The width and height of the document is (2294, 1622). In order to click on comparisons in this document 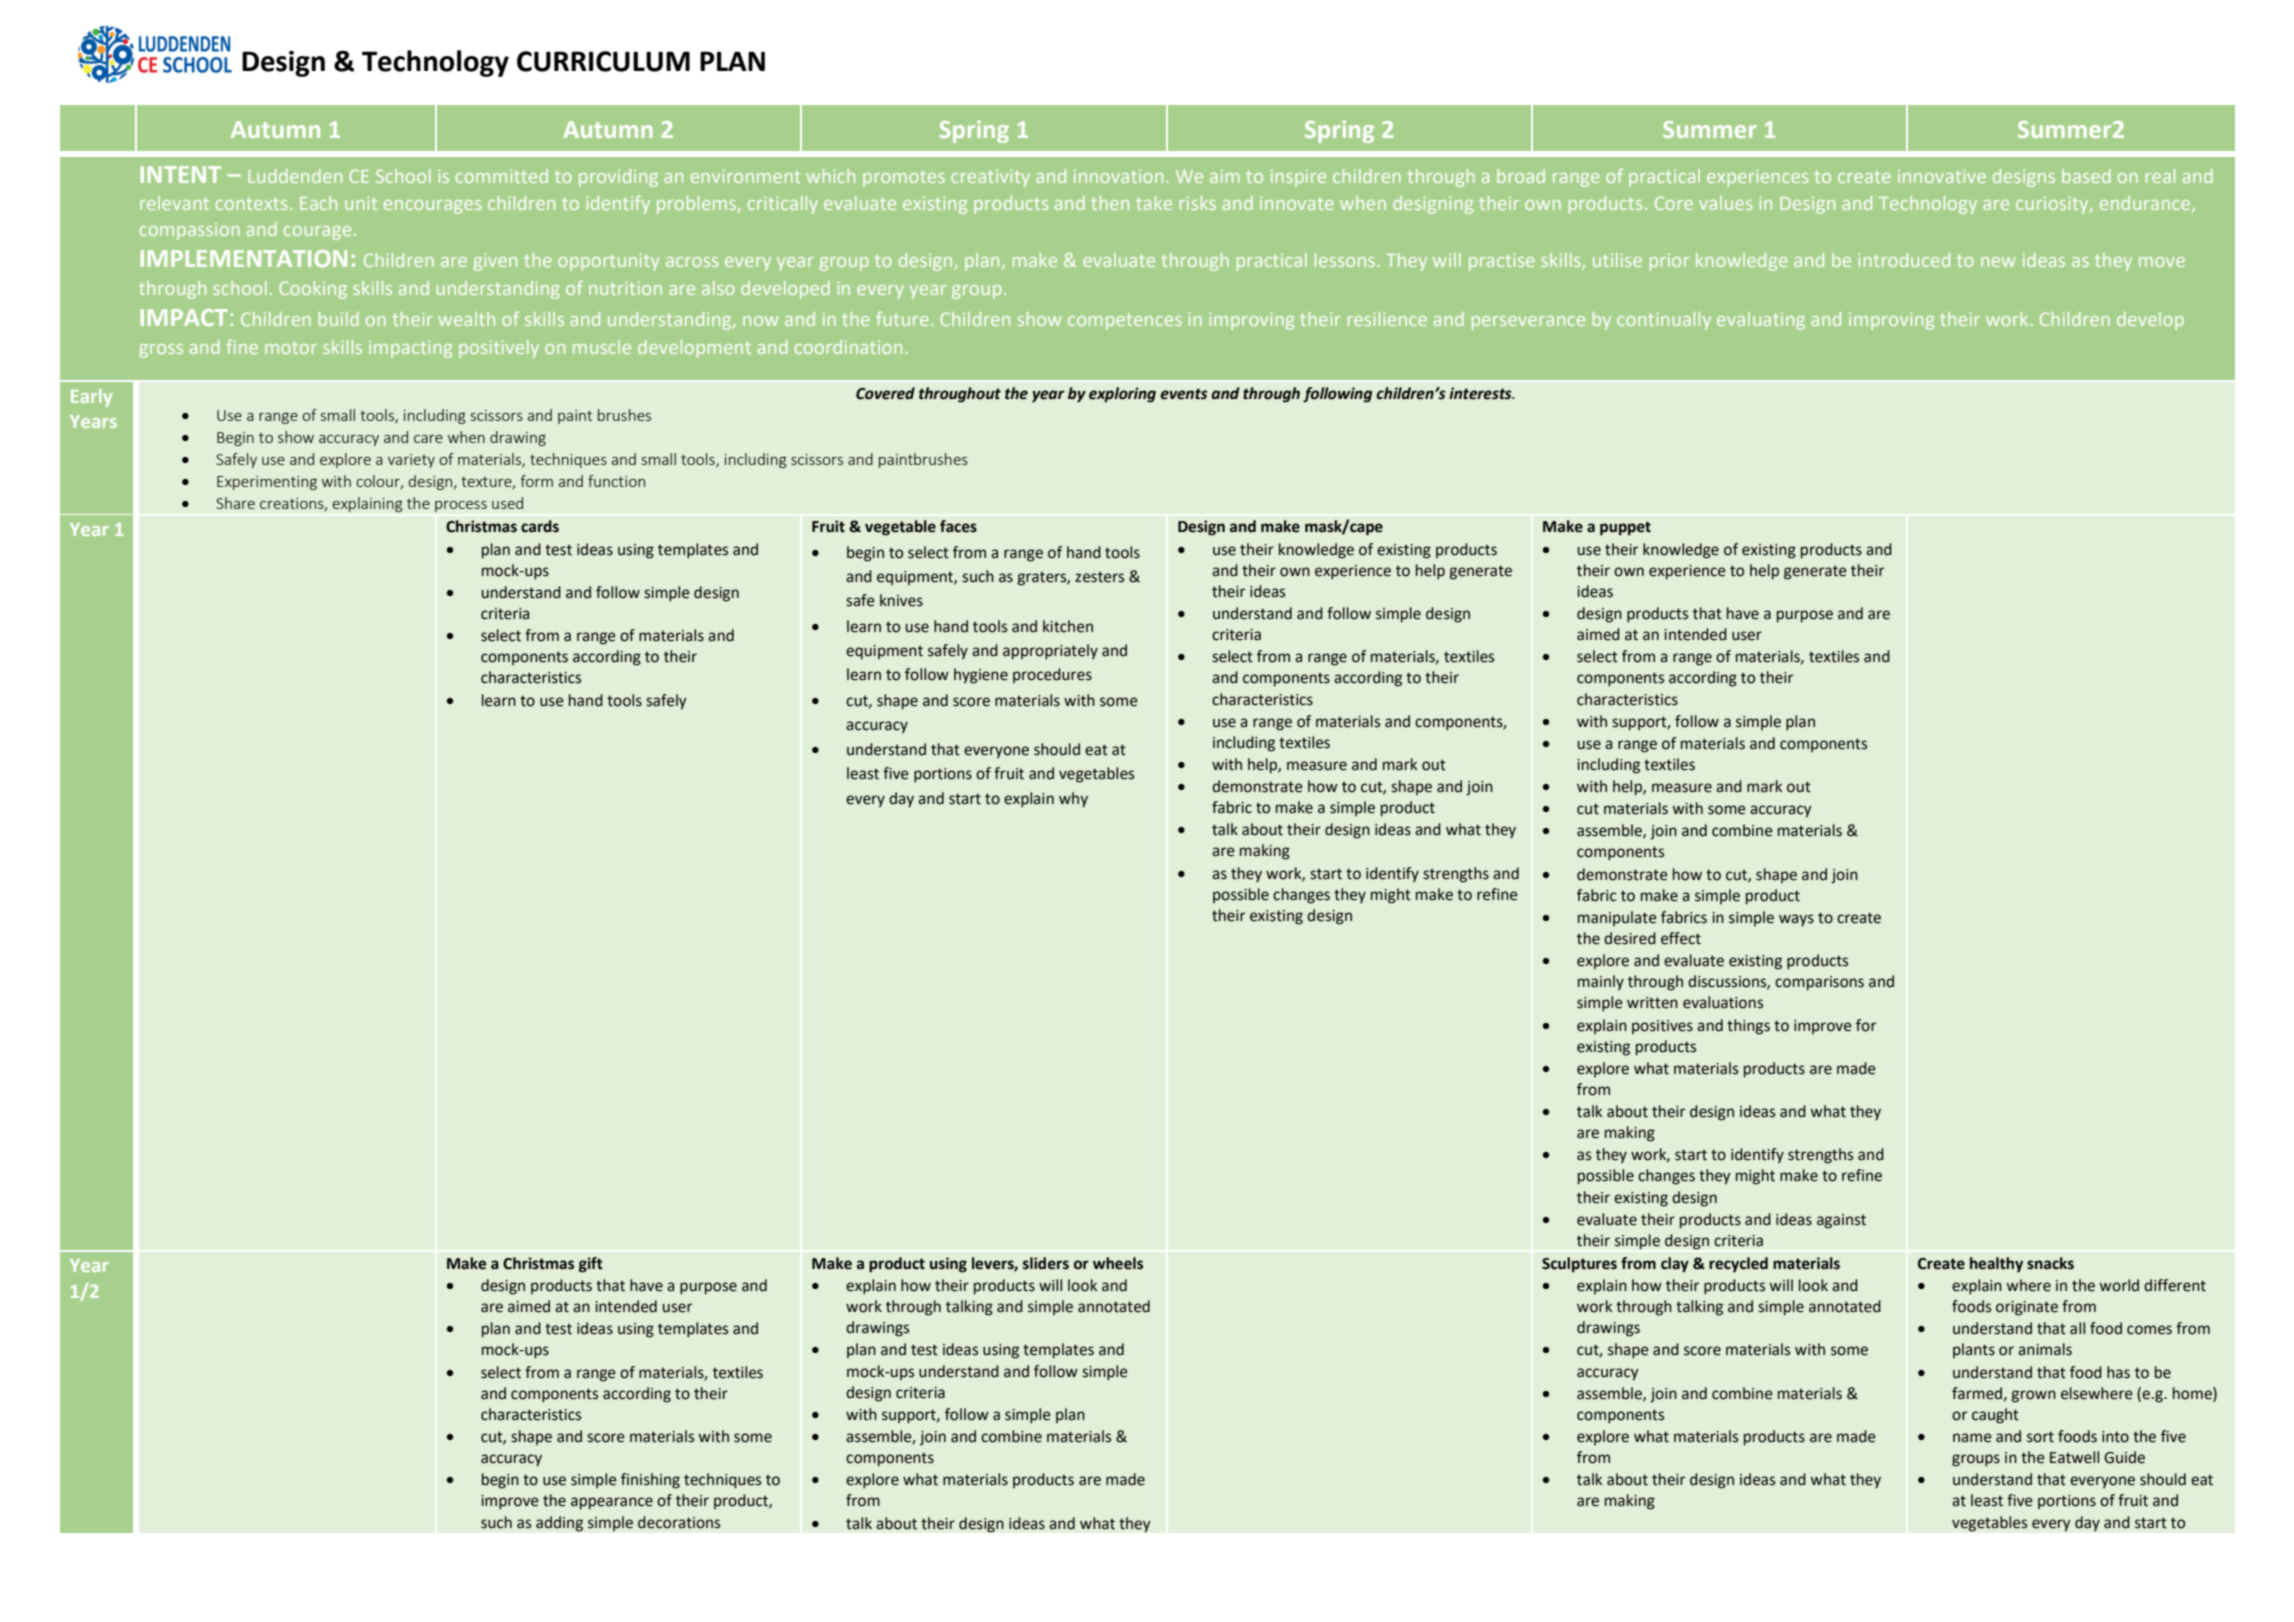, I will do `click(1819, 983)`.
